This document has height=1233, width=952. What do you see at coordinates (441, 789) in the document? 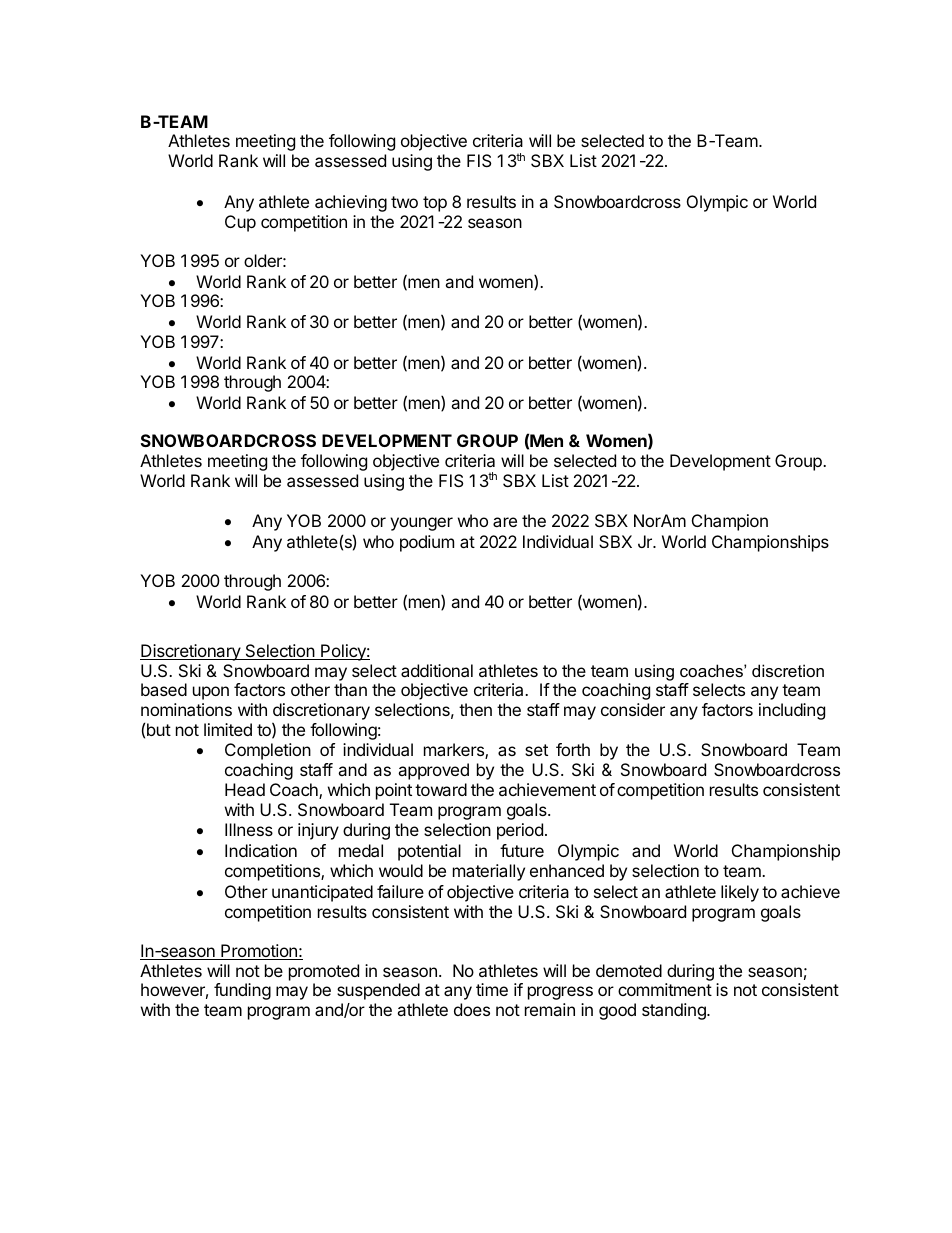
I see `toward` at bounding box center [441, 789].
